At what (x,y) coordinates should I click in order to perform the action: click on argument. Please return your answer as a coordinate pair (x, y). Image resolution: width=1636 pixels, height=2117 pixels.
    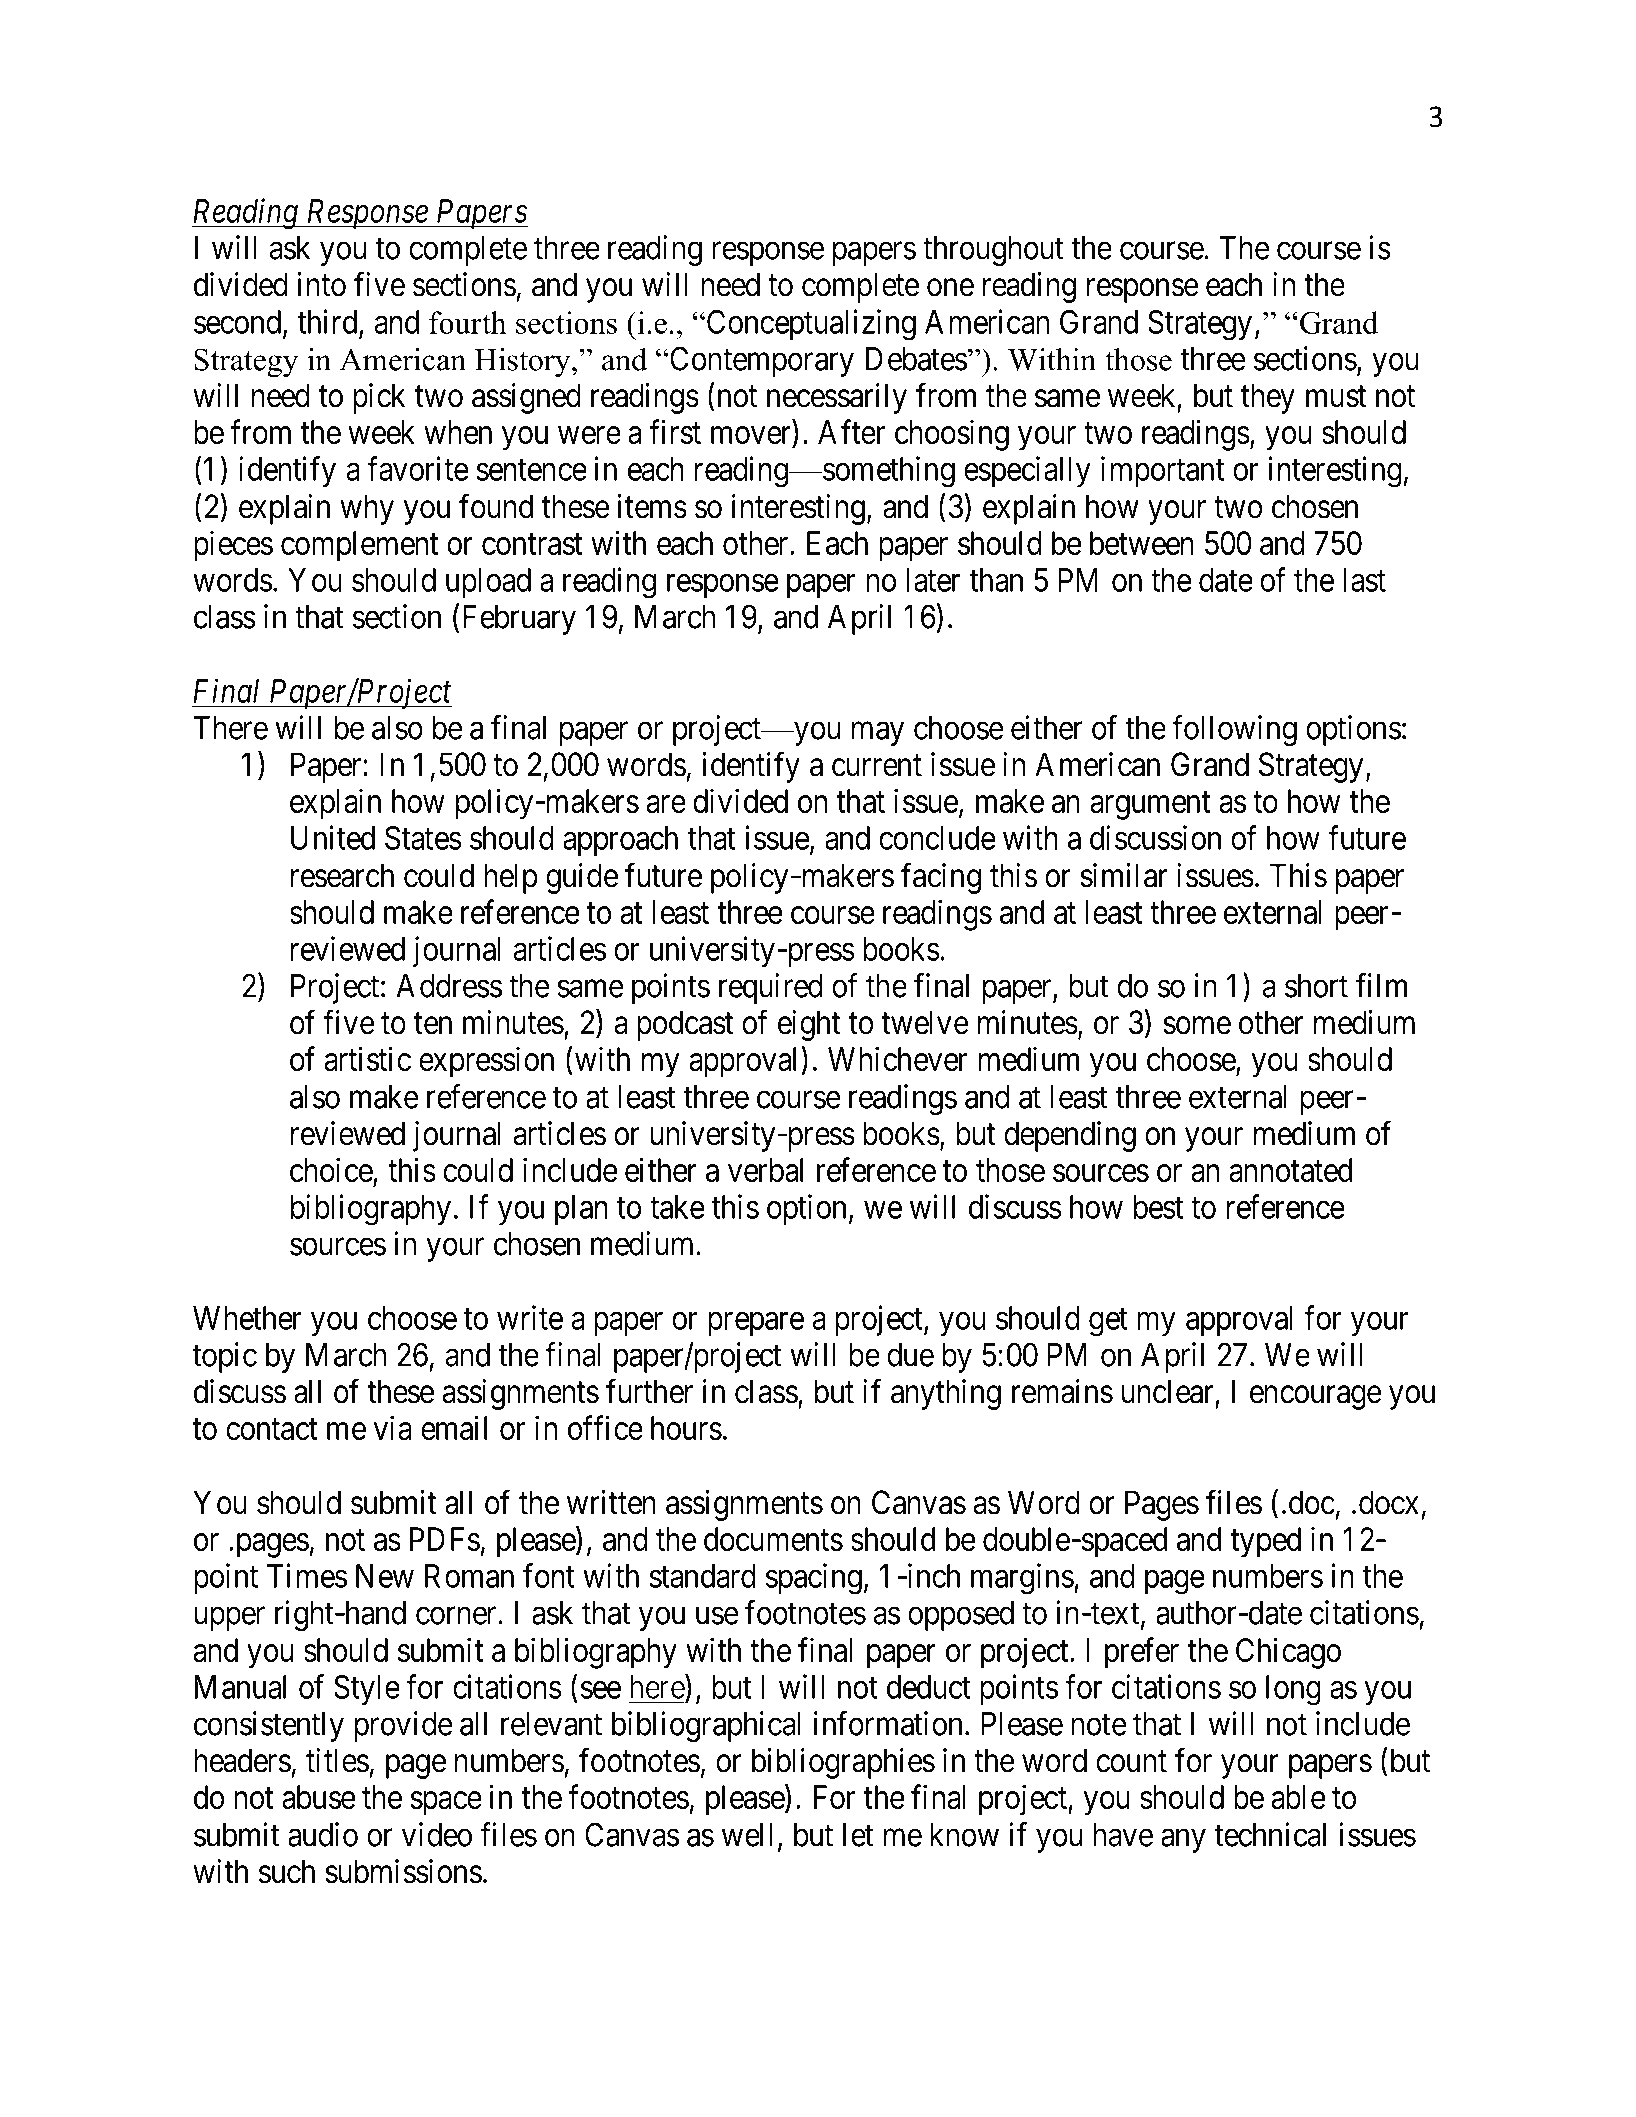
    Looking at the image, I should click on (1150, 806).
